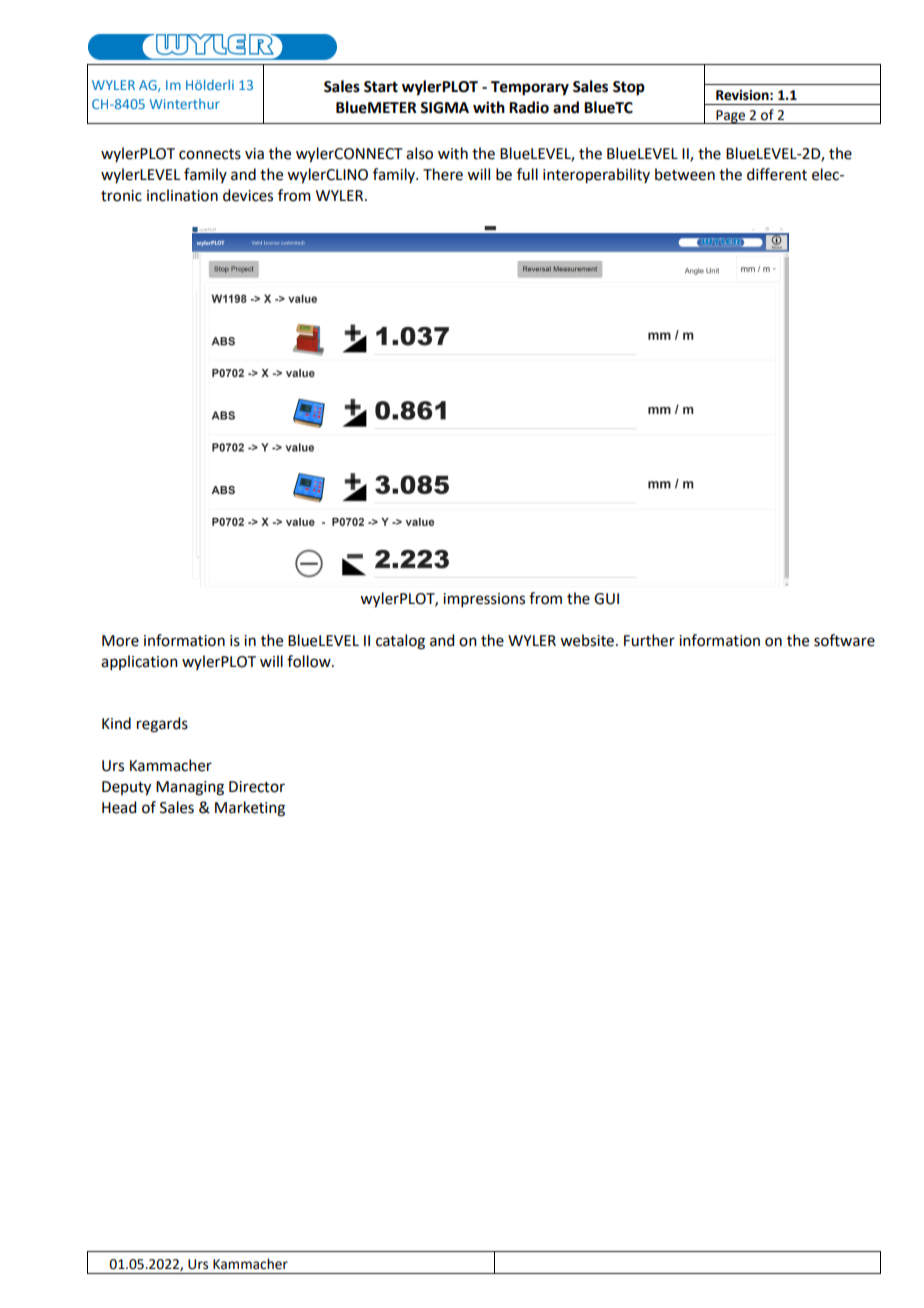 The width and height of the page is (924, 1308). Describe the element at coordinates (257, 787) in the page. I see `Director` at that location.
